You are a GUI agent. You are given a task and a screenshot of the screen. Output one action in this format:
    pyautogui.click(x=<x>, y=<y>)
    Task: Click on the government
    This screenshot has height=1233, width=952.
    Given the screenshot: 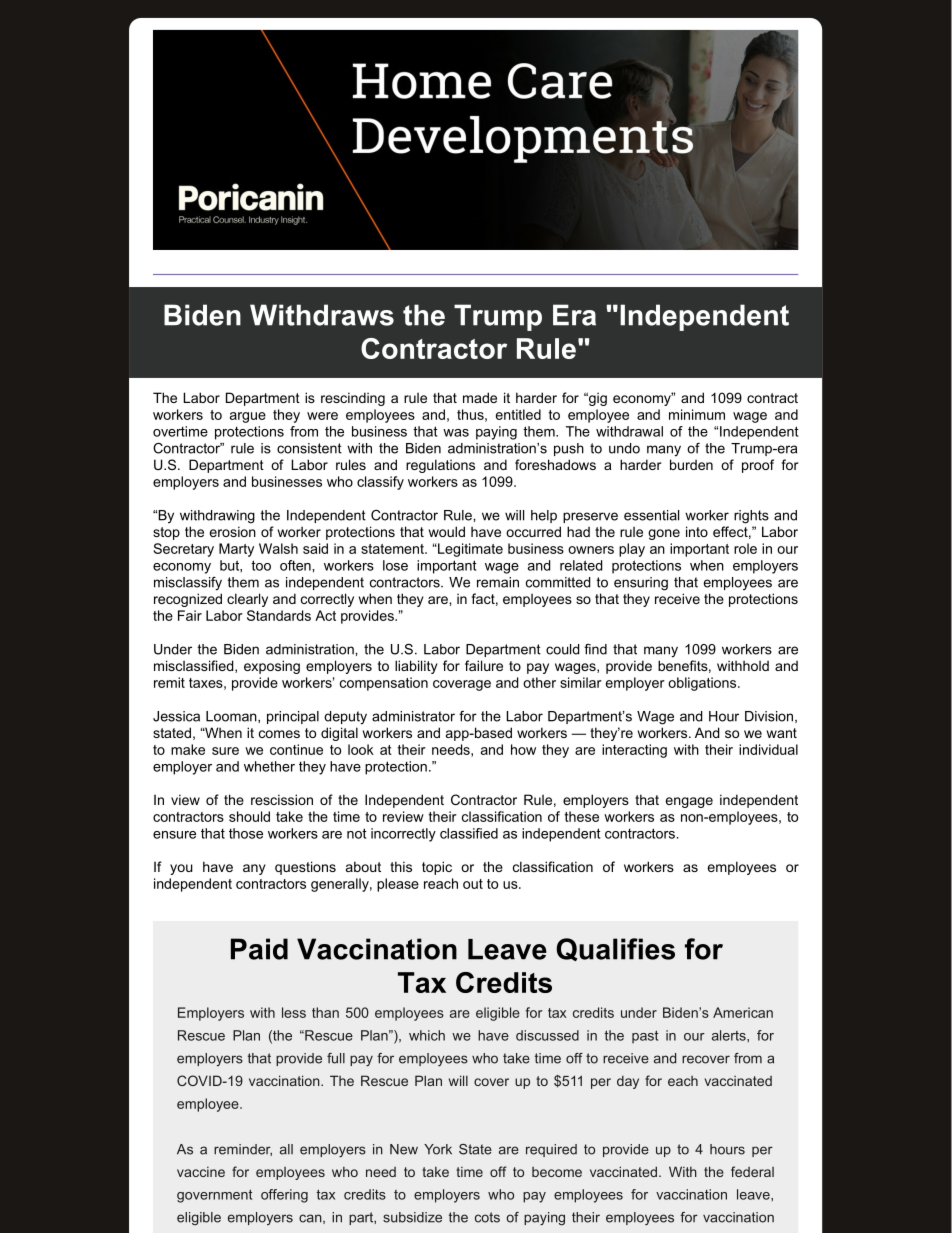 What is the action you would take?
    pyautogui.click(x=214, y=1196)
